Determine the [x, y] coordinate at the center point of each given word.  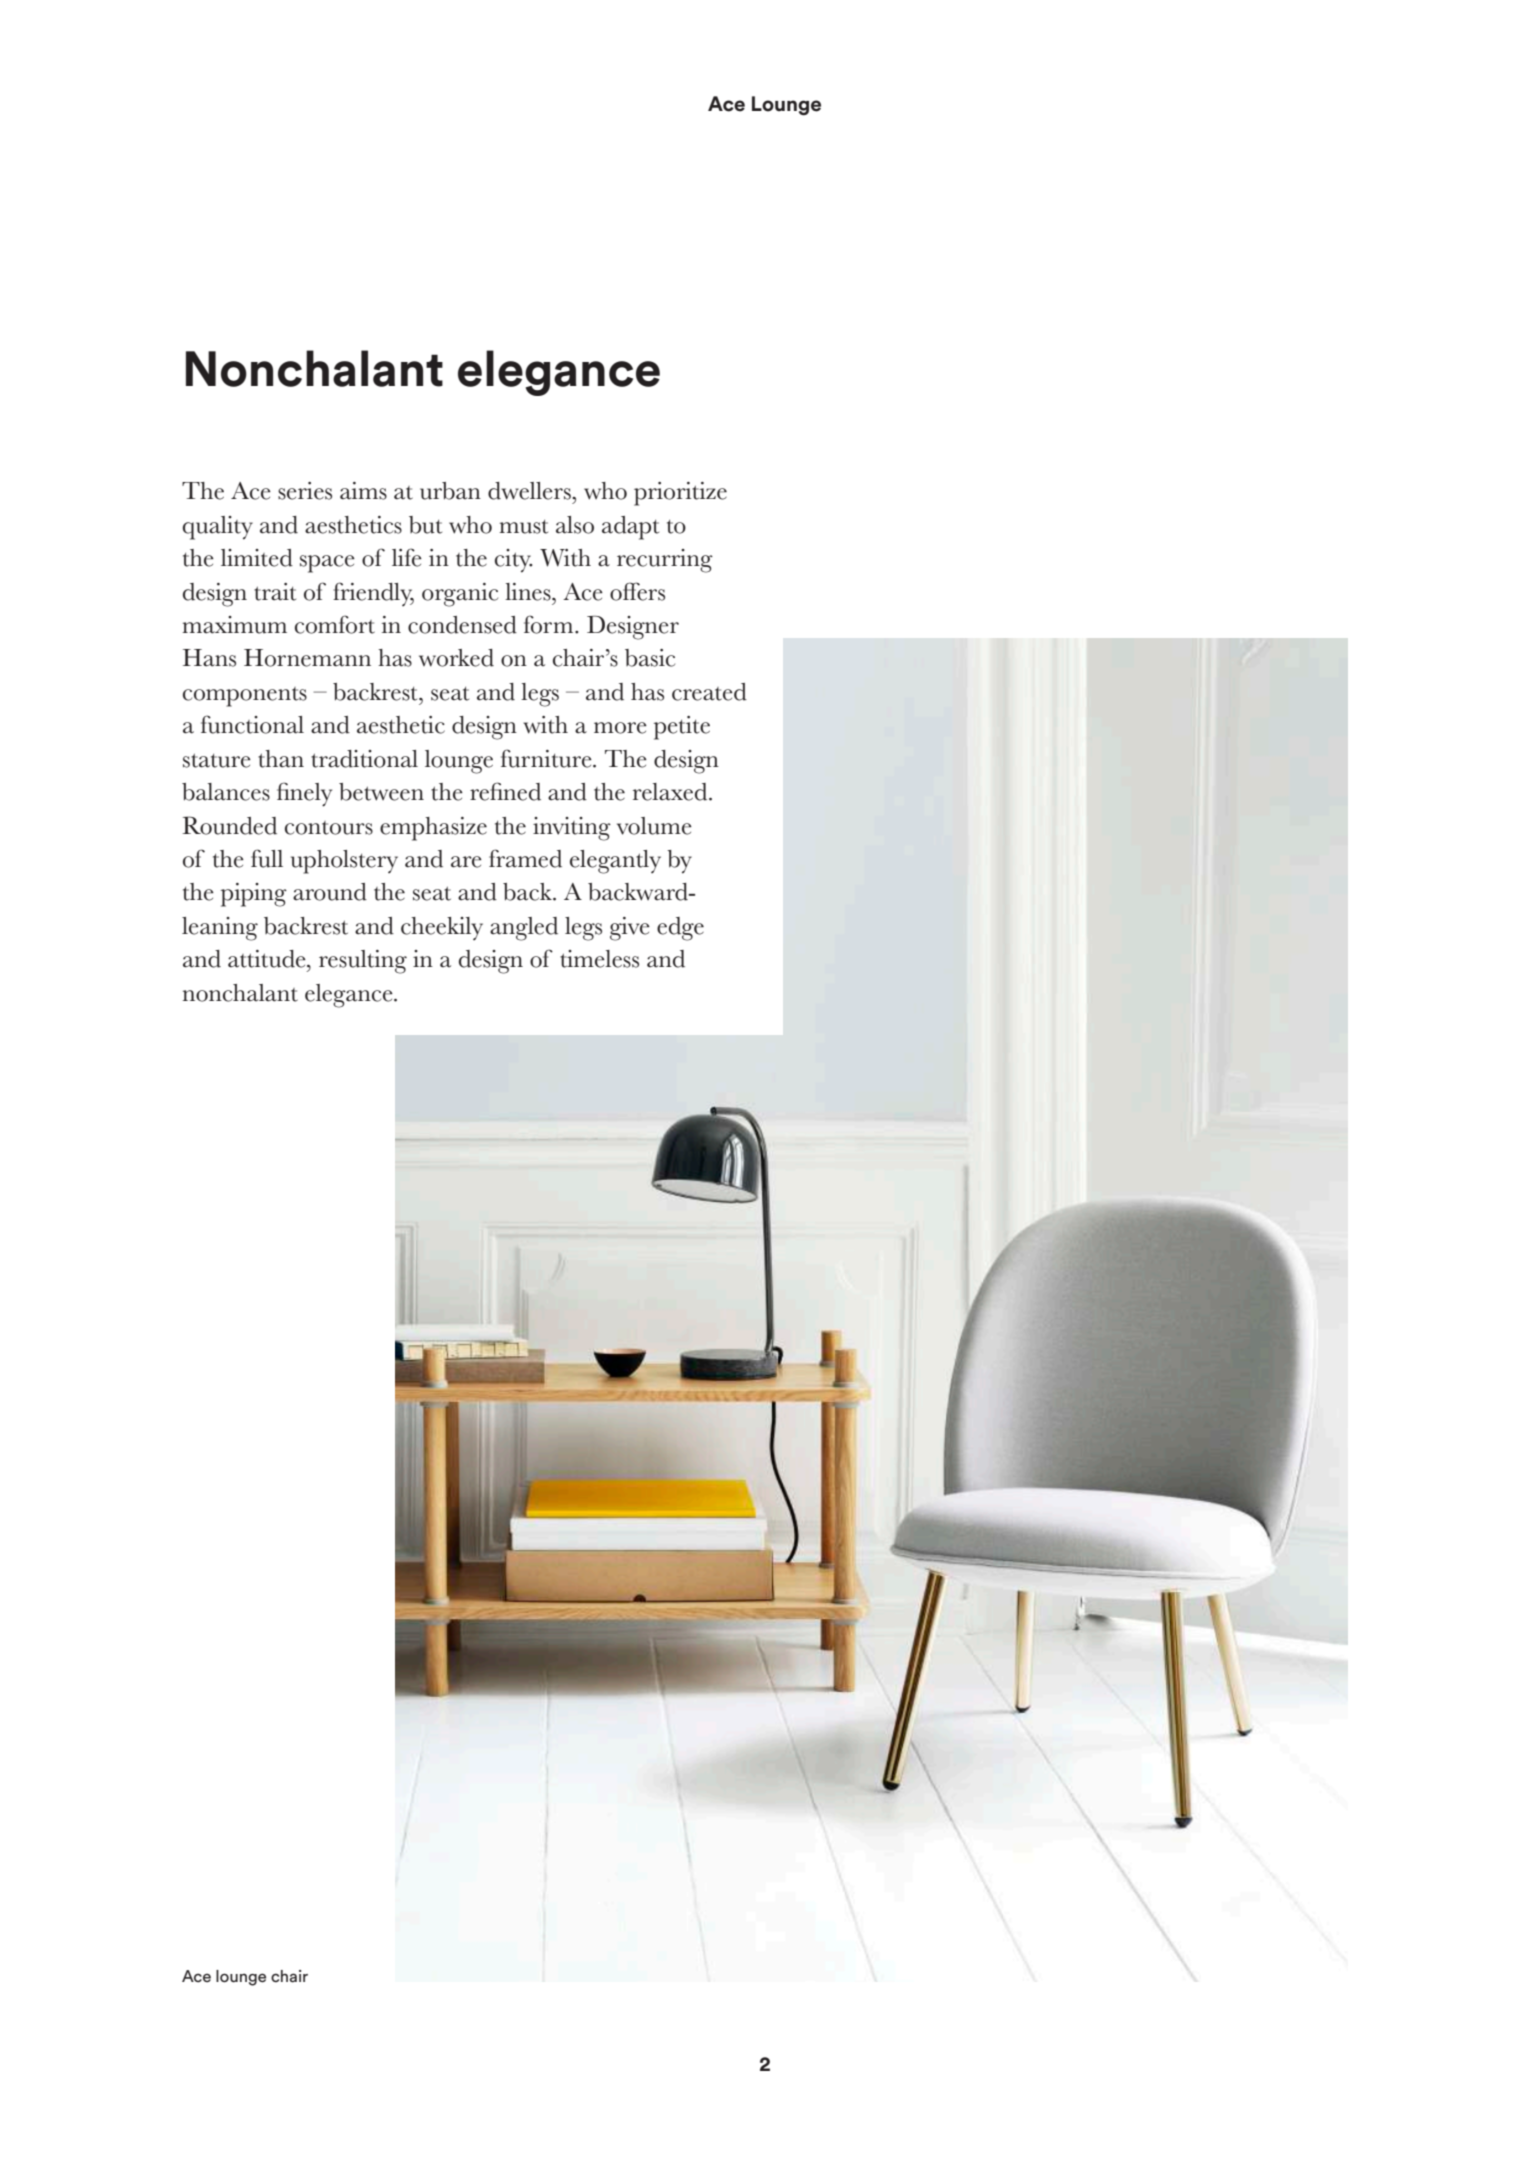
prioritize [680, 494]
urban [450, 491]
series [305, 491]
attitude [268, 959]
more [620, 728]
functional [252, 724]
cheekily [442, 928]
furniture [547, 758]
